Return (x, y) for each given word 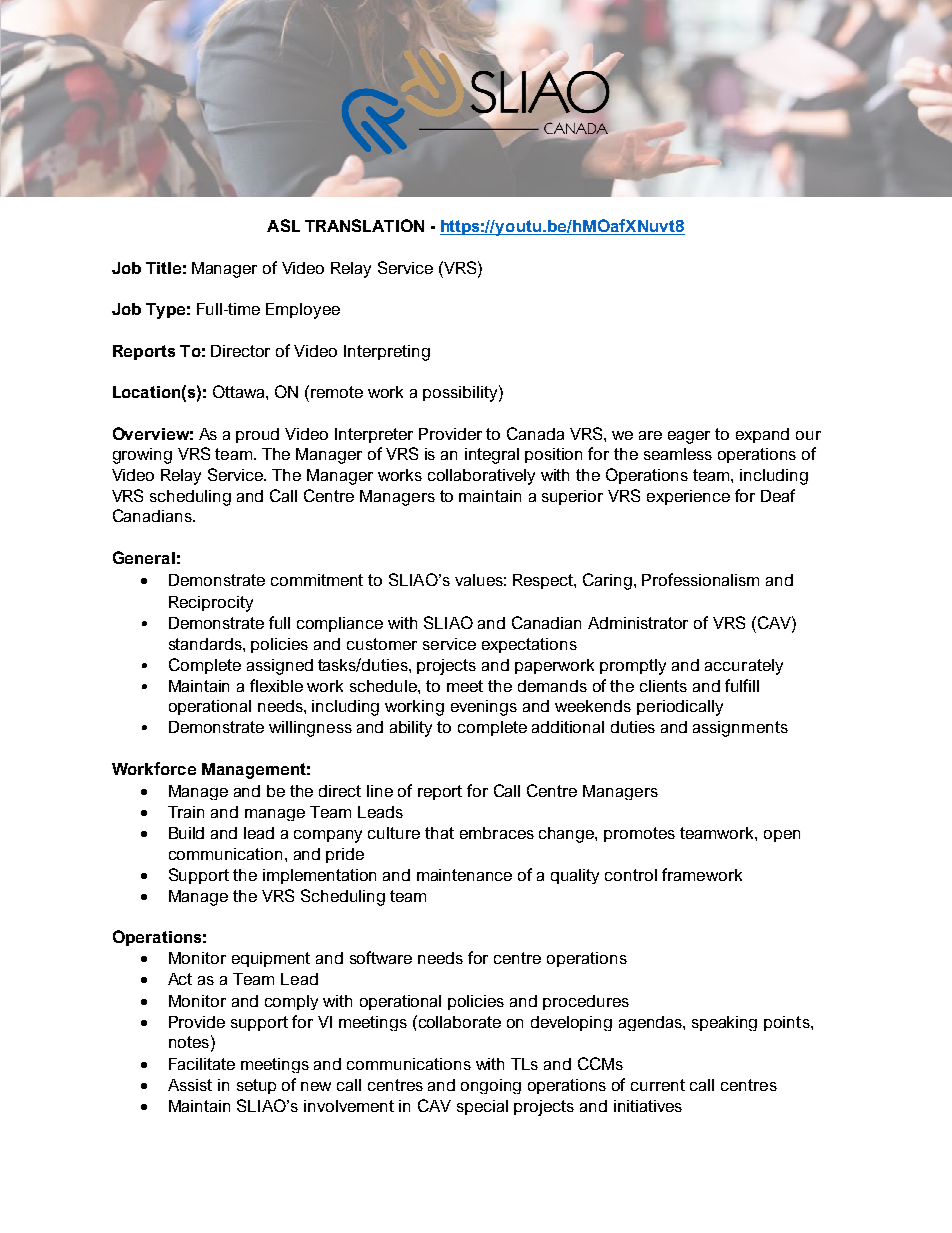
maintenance (464, 875)
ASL (283, 225)
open (782, 836)
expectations (529, 645)
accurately (744, 667)
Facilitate (202, 1064)
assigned (280, 667)
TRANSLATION (364, 225)
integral (492, 456)
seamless (678, 454)
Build (186, 833)
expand (762, 435)
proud (257, 435)
